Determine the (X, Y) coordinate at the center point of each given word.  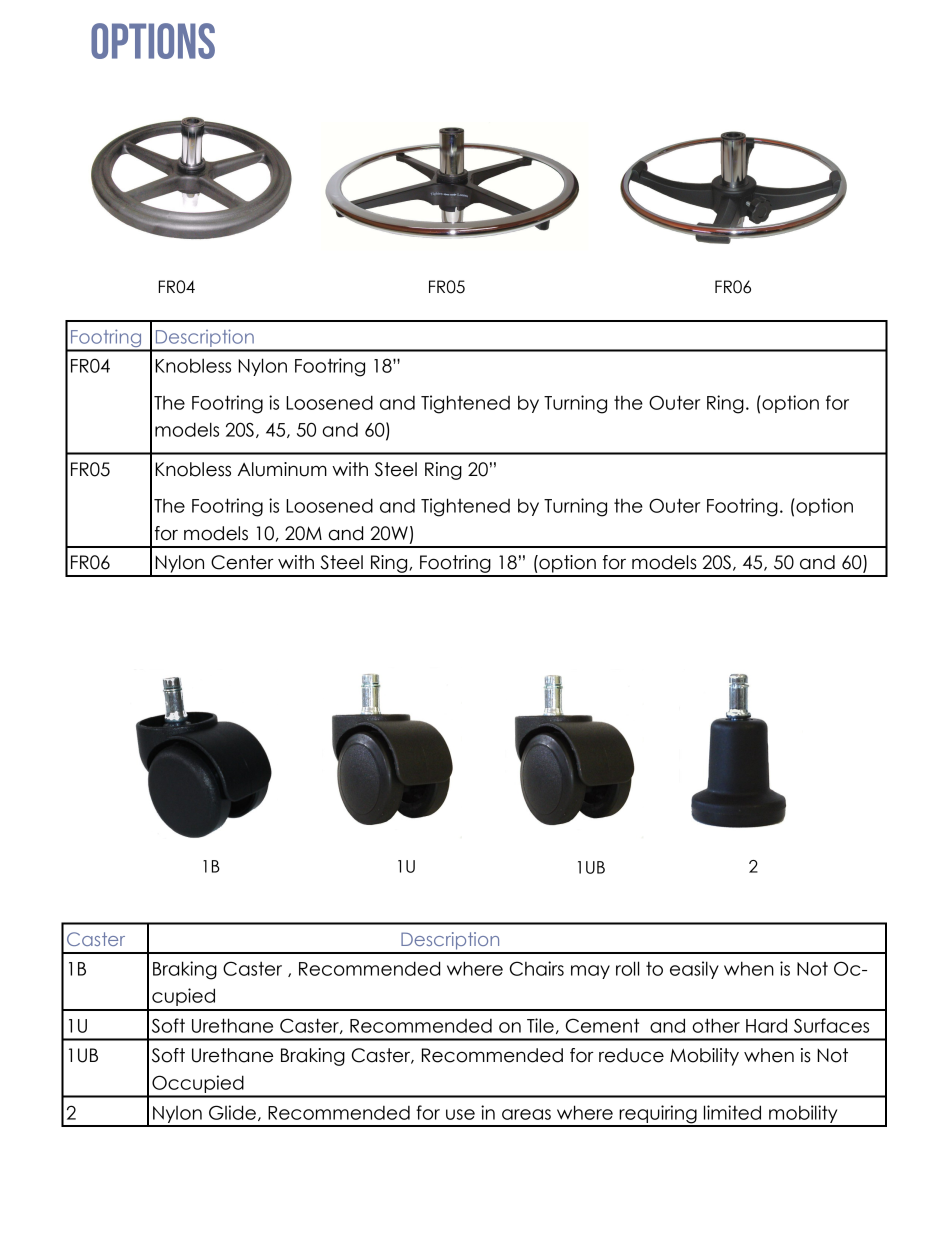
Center (242, 562)
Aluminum (282, 469)
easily (694, 970)
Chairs (537, 968)
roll (628, 968)
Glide (232, 1112)
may (590, 972)
